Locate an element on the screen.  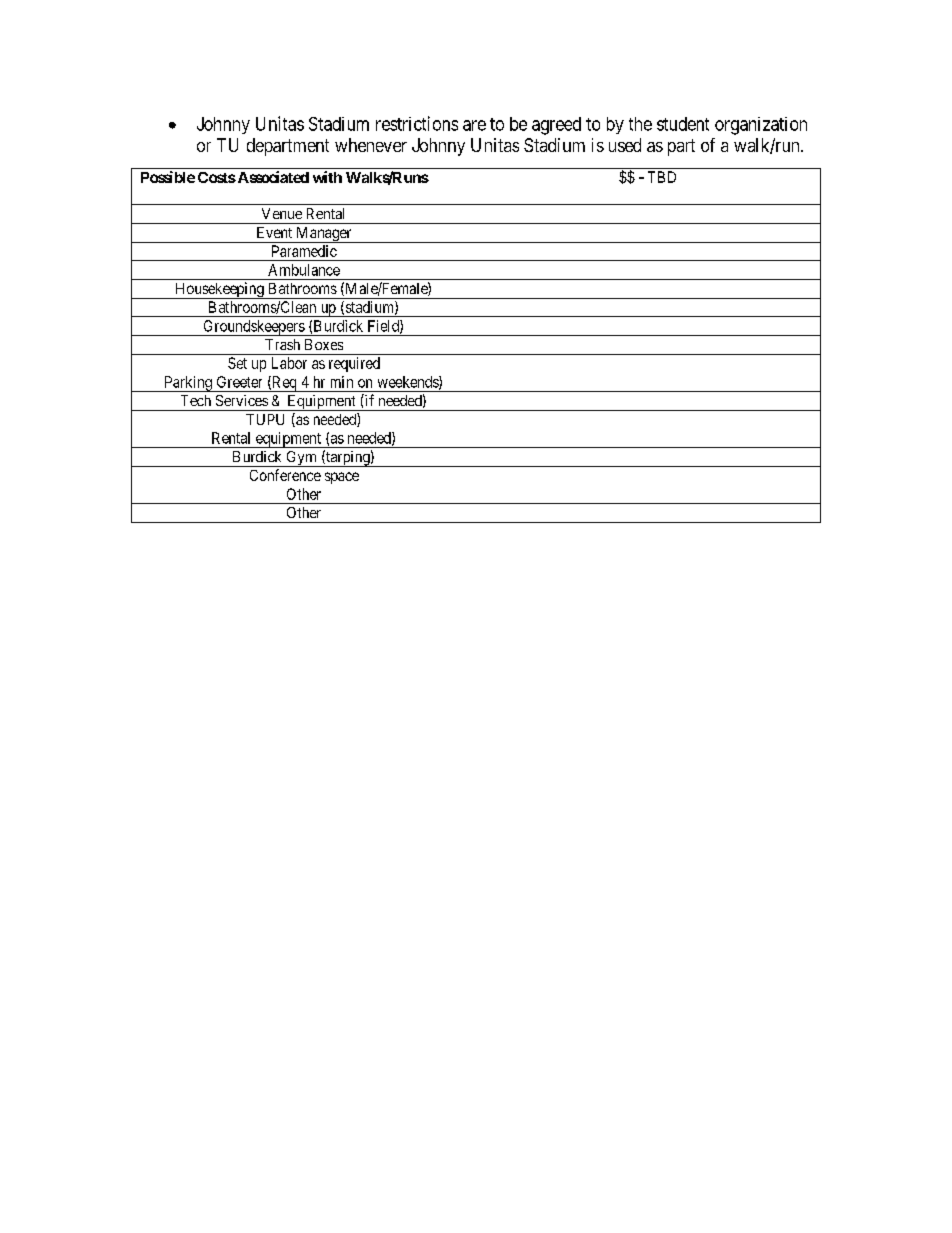
student is located at coordinates (683, 124).
